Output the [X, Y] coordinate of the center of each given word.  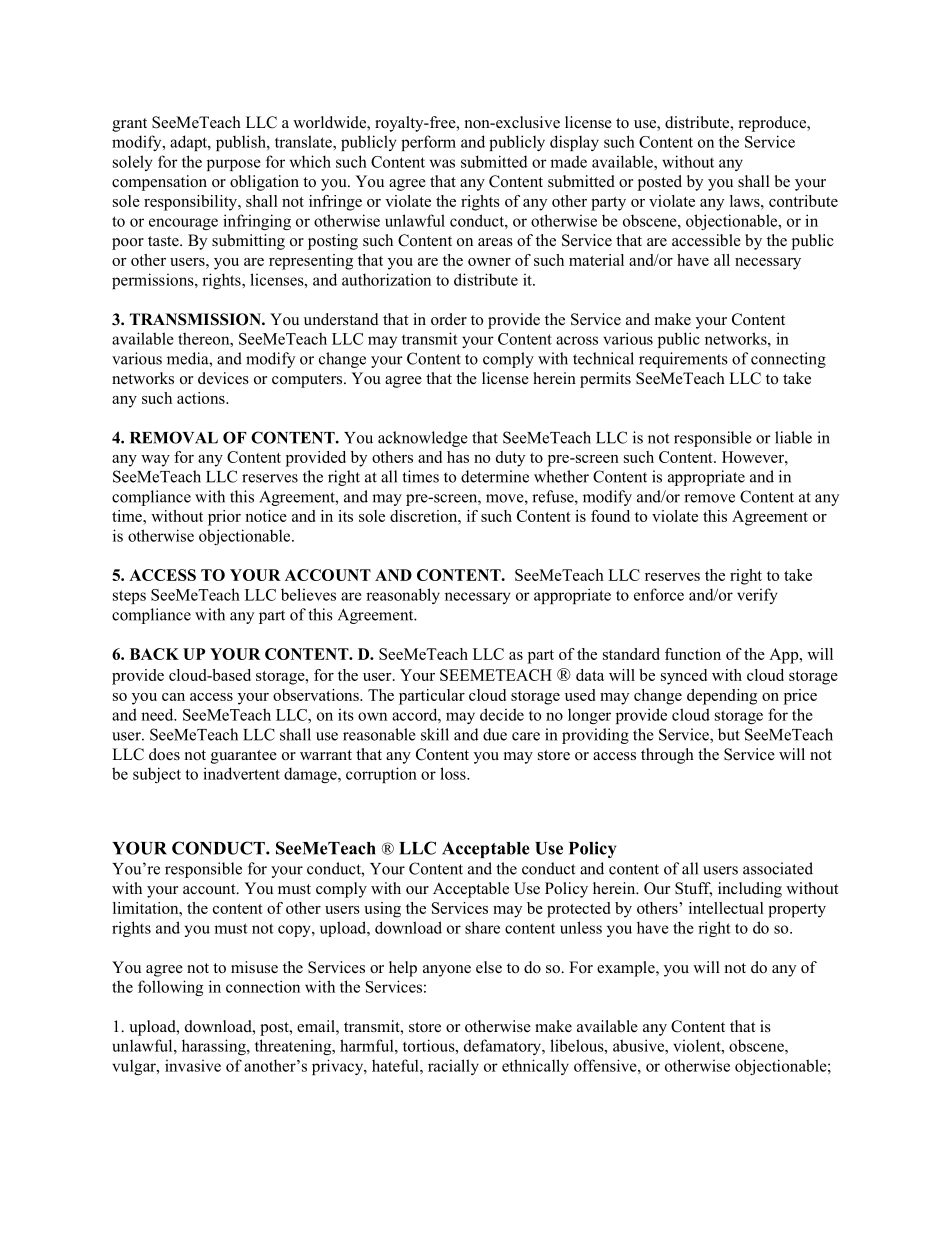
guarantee [244, 757]
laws [746, 201]
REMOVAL [174, 437]
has [458, 457]
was [442, 163]
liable [793, 437]
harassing [215, 1047]
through [667, 756]
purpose [234, 165]
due [495, 734]
